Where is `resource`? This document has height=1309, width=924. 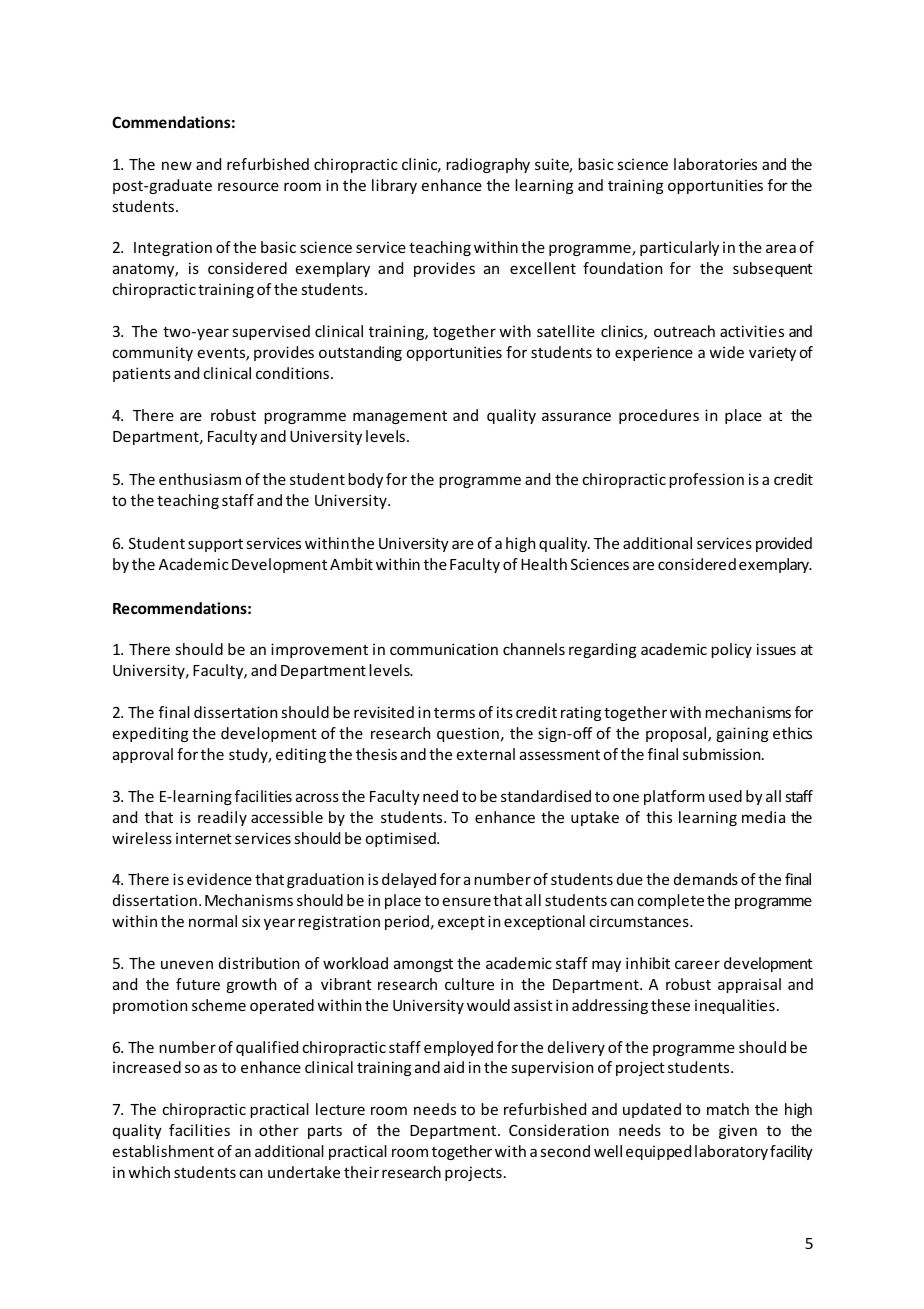
resource is located at coordinates (248, 186).
